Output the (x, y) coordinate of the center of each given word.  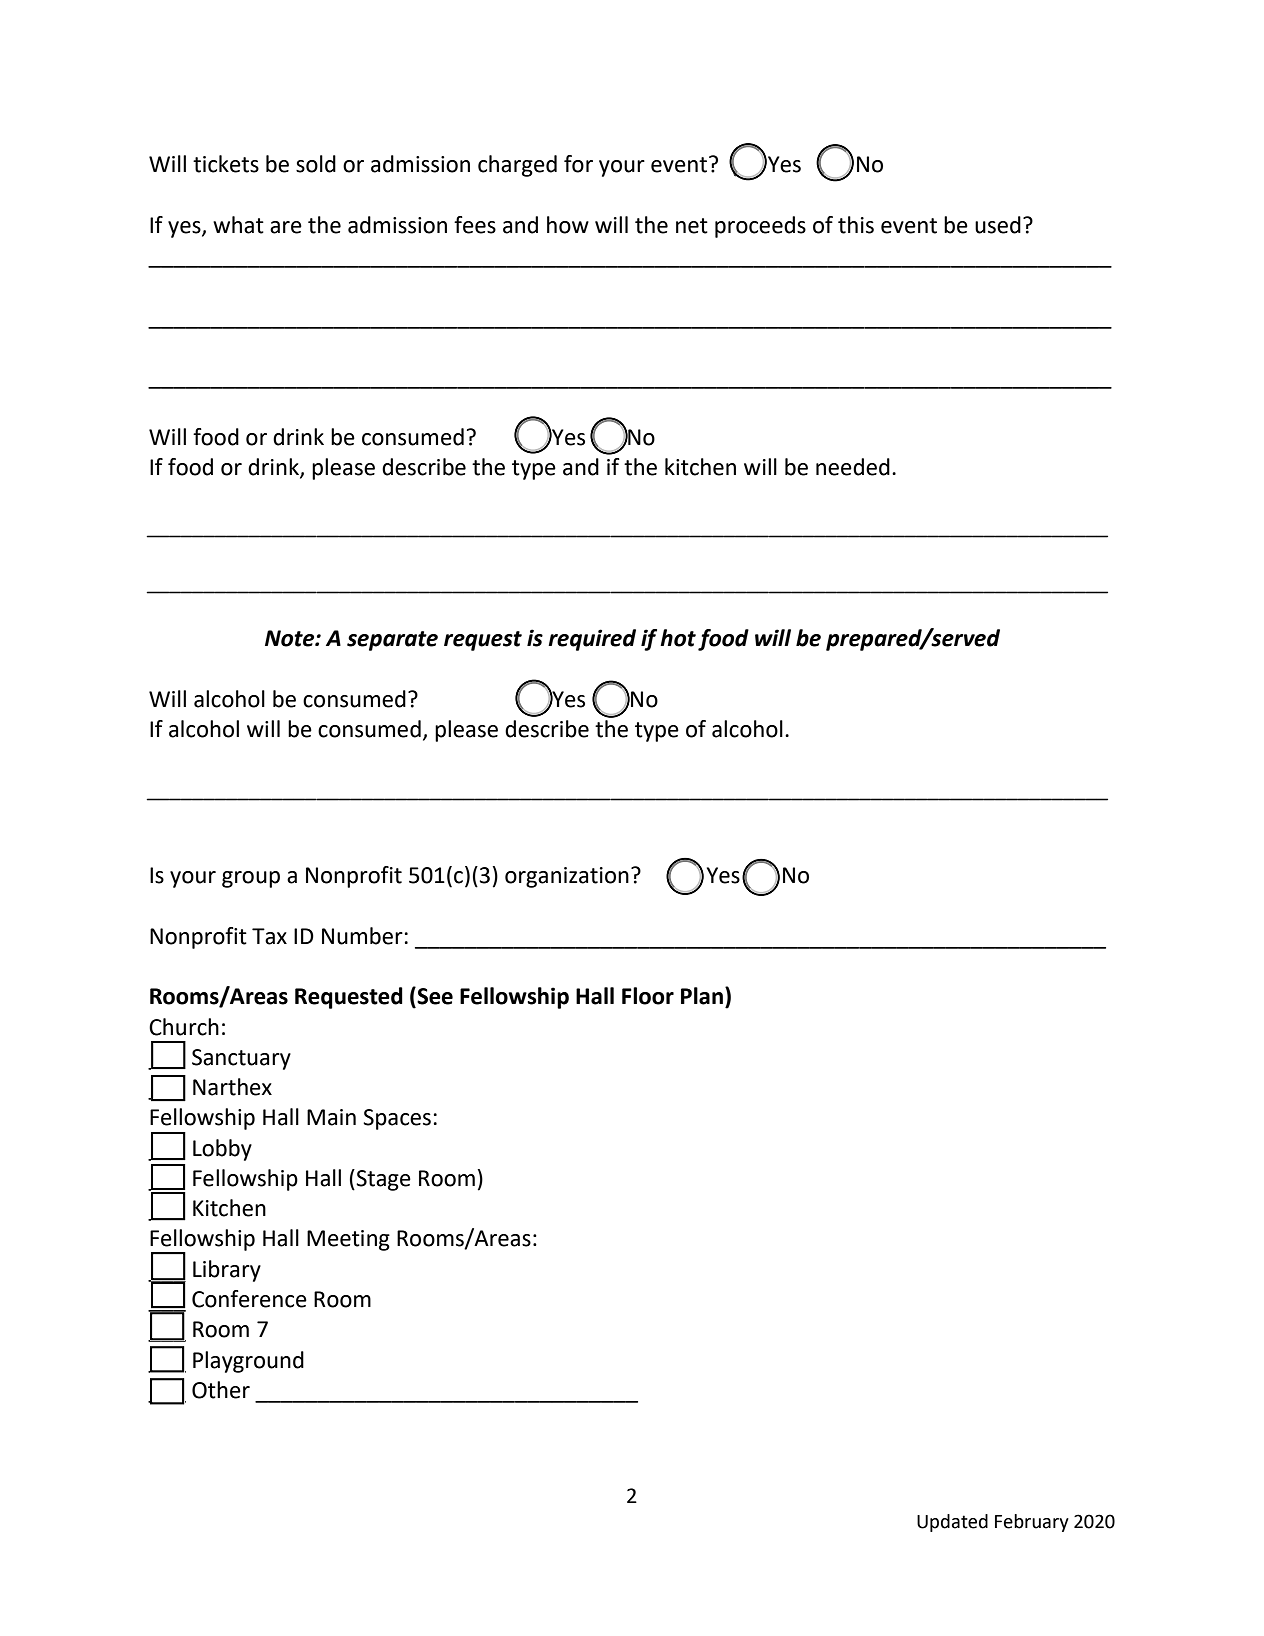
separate (392, 641)
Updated (952, 1523)
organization (567, 877)
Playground (248, 1362)
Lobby (222, 1150)
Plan (702, 996)
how (568, 225)
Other (221, 1390)
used (998, 225)
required (592, 640)
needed (853, 467)
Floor (648, 996)
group (251, 879)
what (238, 225)
